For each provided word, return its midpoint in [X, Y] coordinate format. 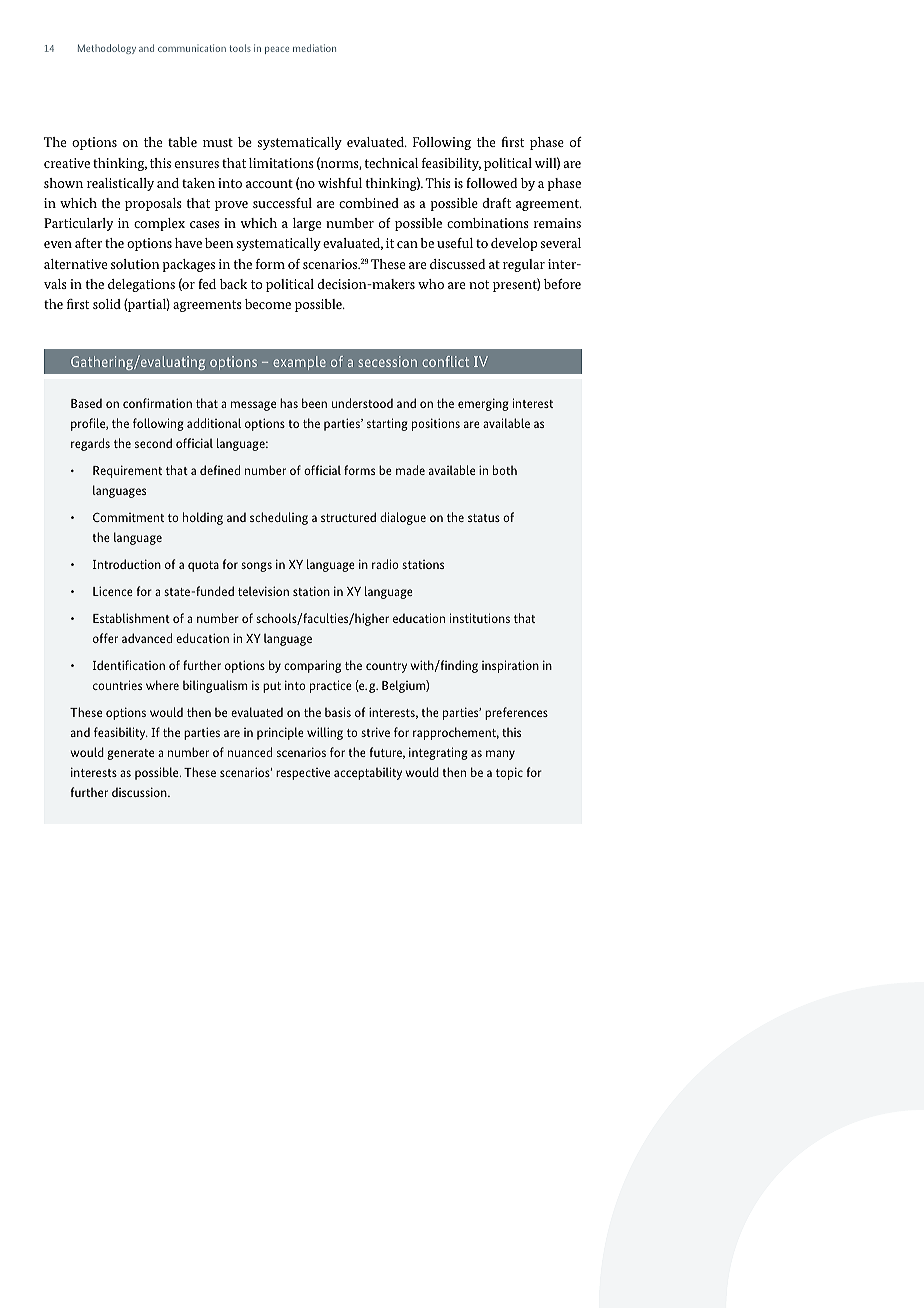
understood [362, 403]
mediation [314, 48]
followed [491, 183]
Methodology [107, 49]
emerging [483, 404]
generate [130, 754]
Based [86, 403]
